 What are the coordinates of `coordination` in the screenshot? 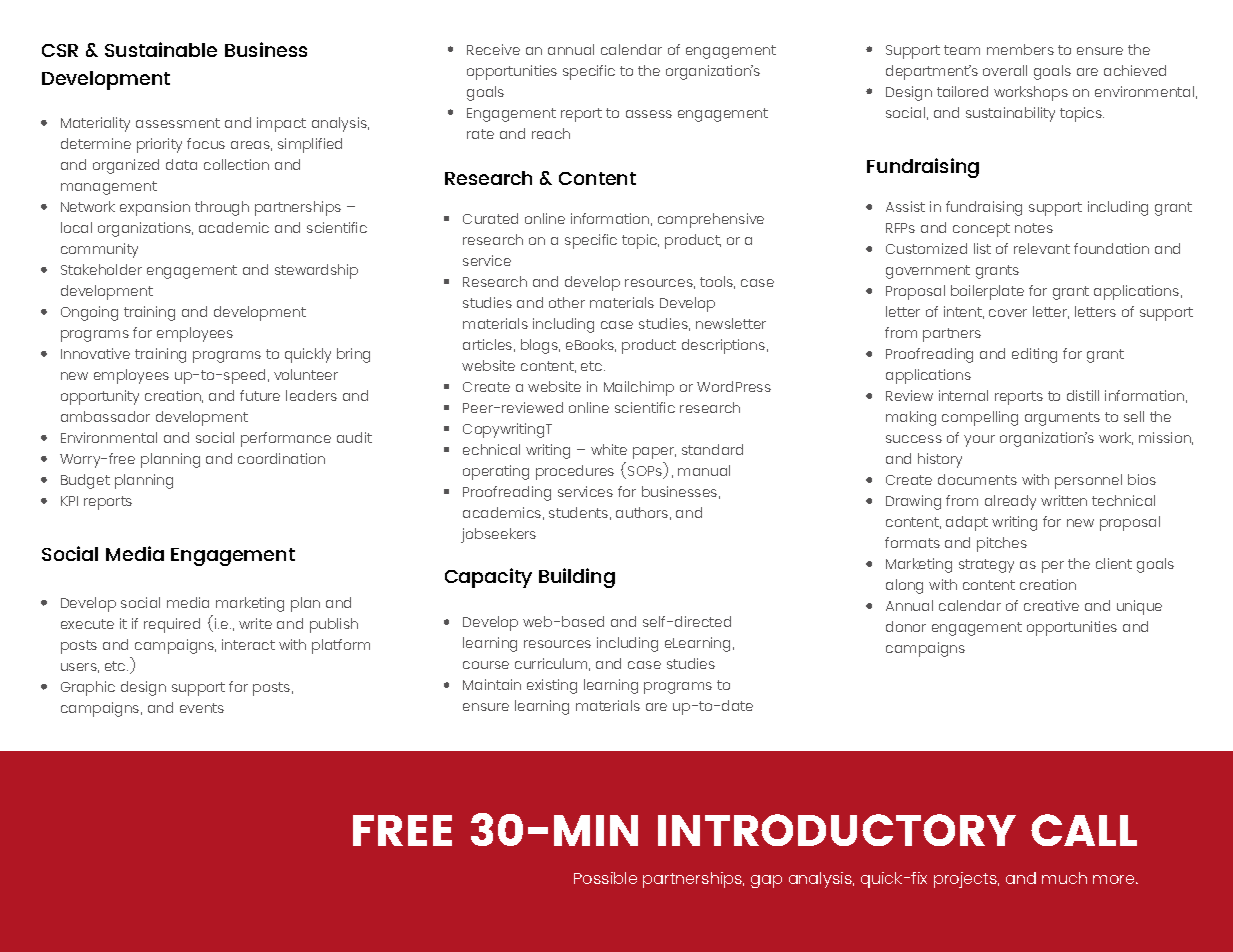 It's located at (281, 458).
